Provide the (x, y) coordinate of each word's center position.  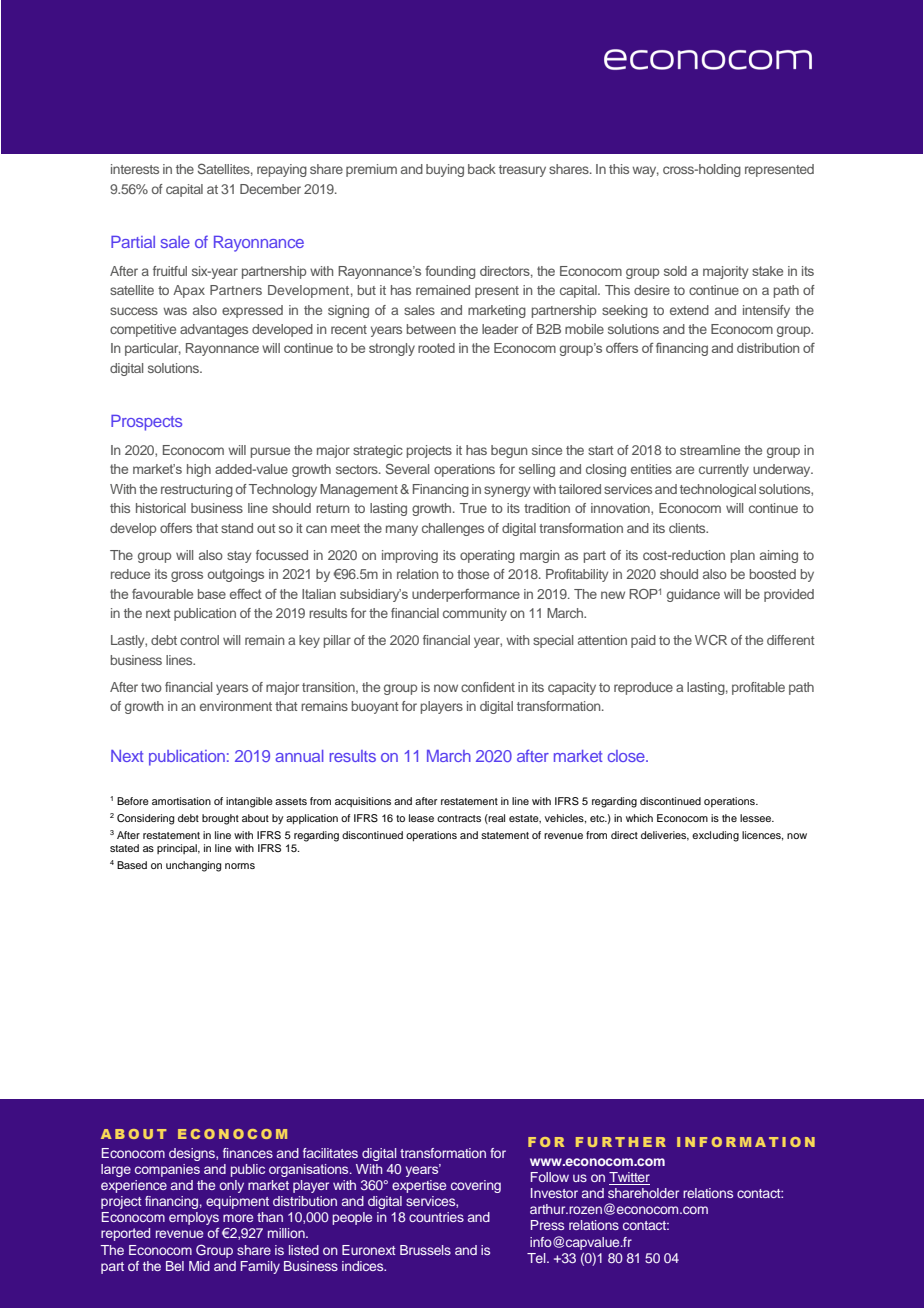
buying (445, 170)
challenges (453, 529)
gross (187, 576)
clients (688, 528)
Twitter (629, 1178)
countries (436, 1217)
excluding (715, 836)
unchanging (193, 866)
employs (194, 1218)
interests (135, 169)
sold (675, 271)
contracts (459, 818)
